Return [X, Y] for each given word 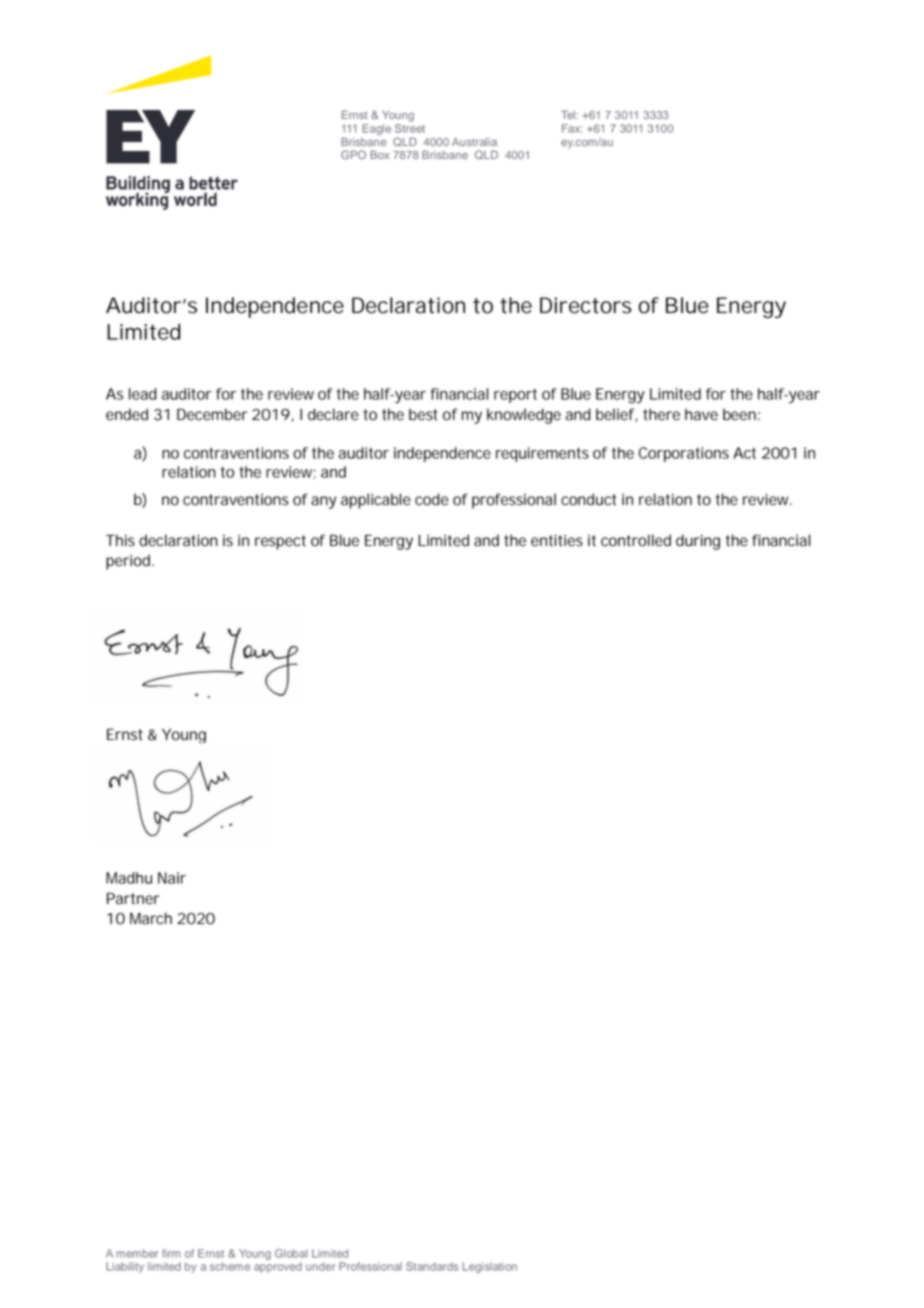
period [128, 562]
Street [410, 127]
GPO [353, 154]
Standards [432, 1266]
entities [557, 540]
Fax [572, 128]
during [698, 542]
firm [171, 1253]
